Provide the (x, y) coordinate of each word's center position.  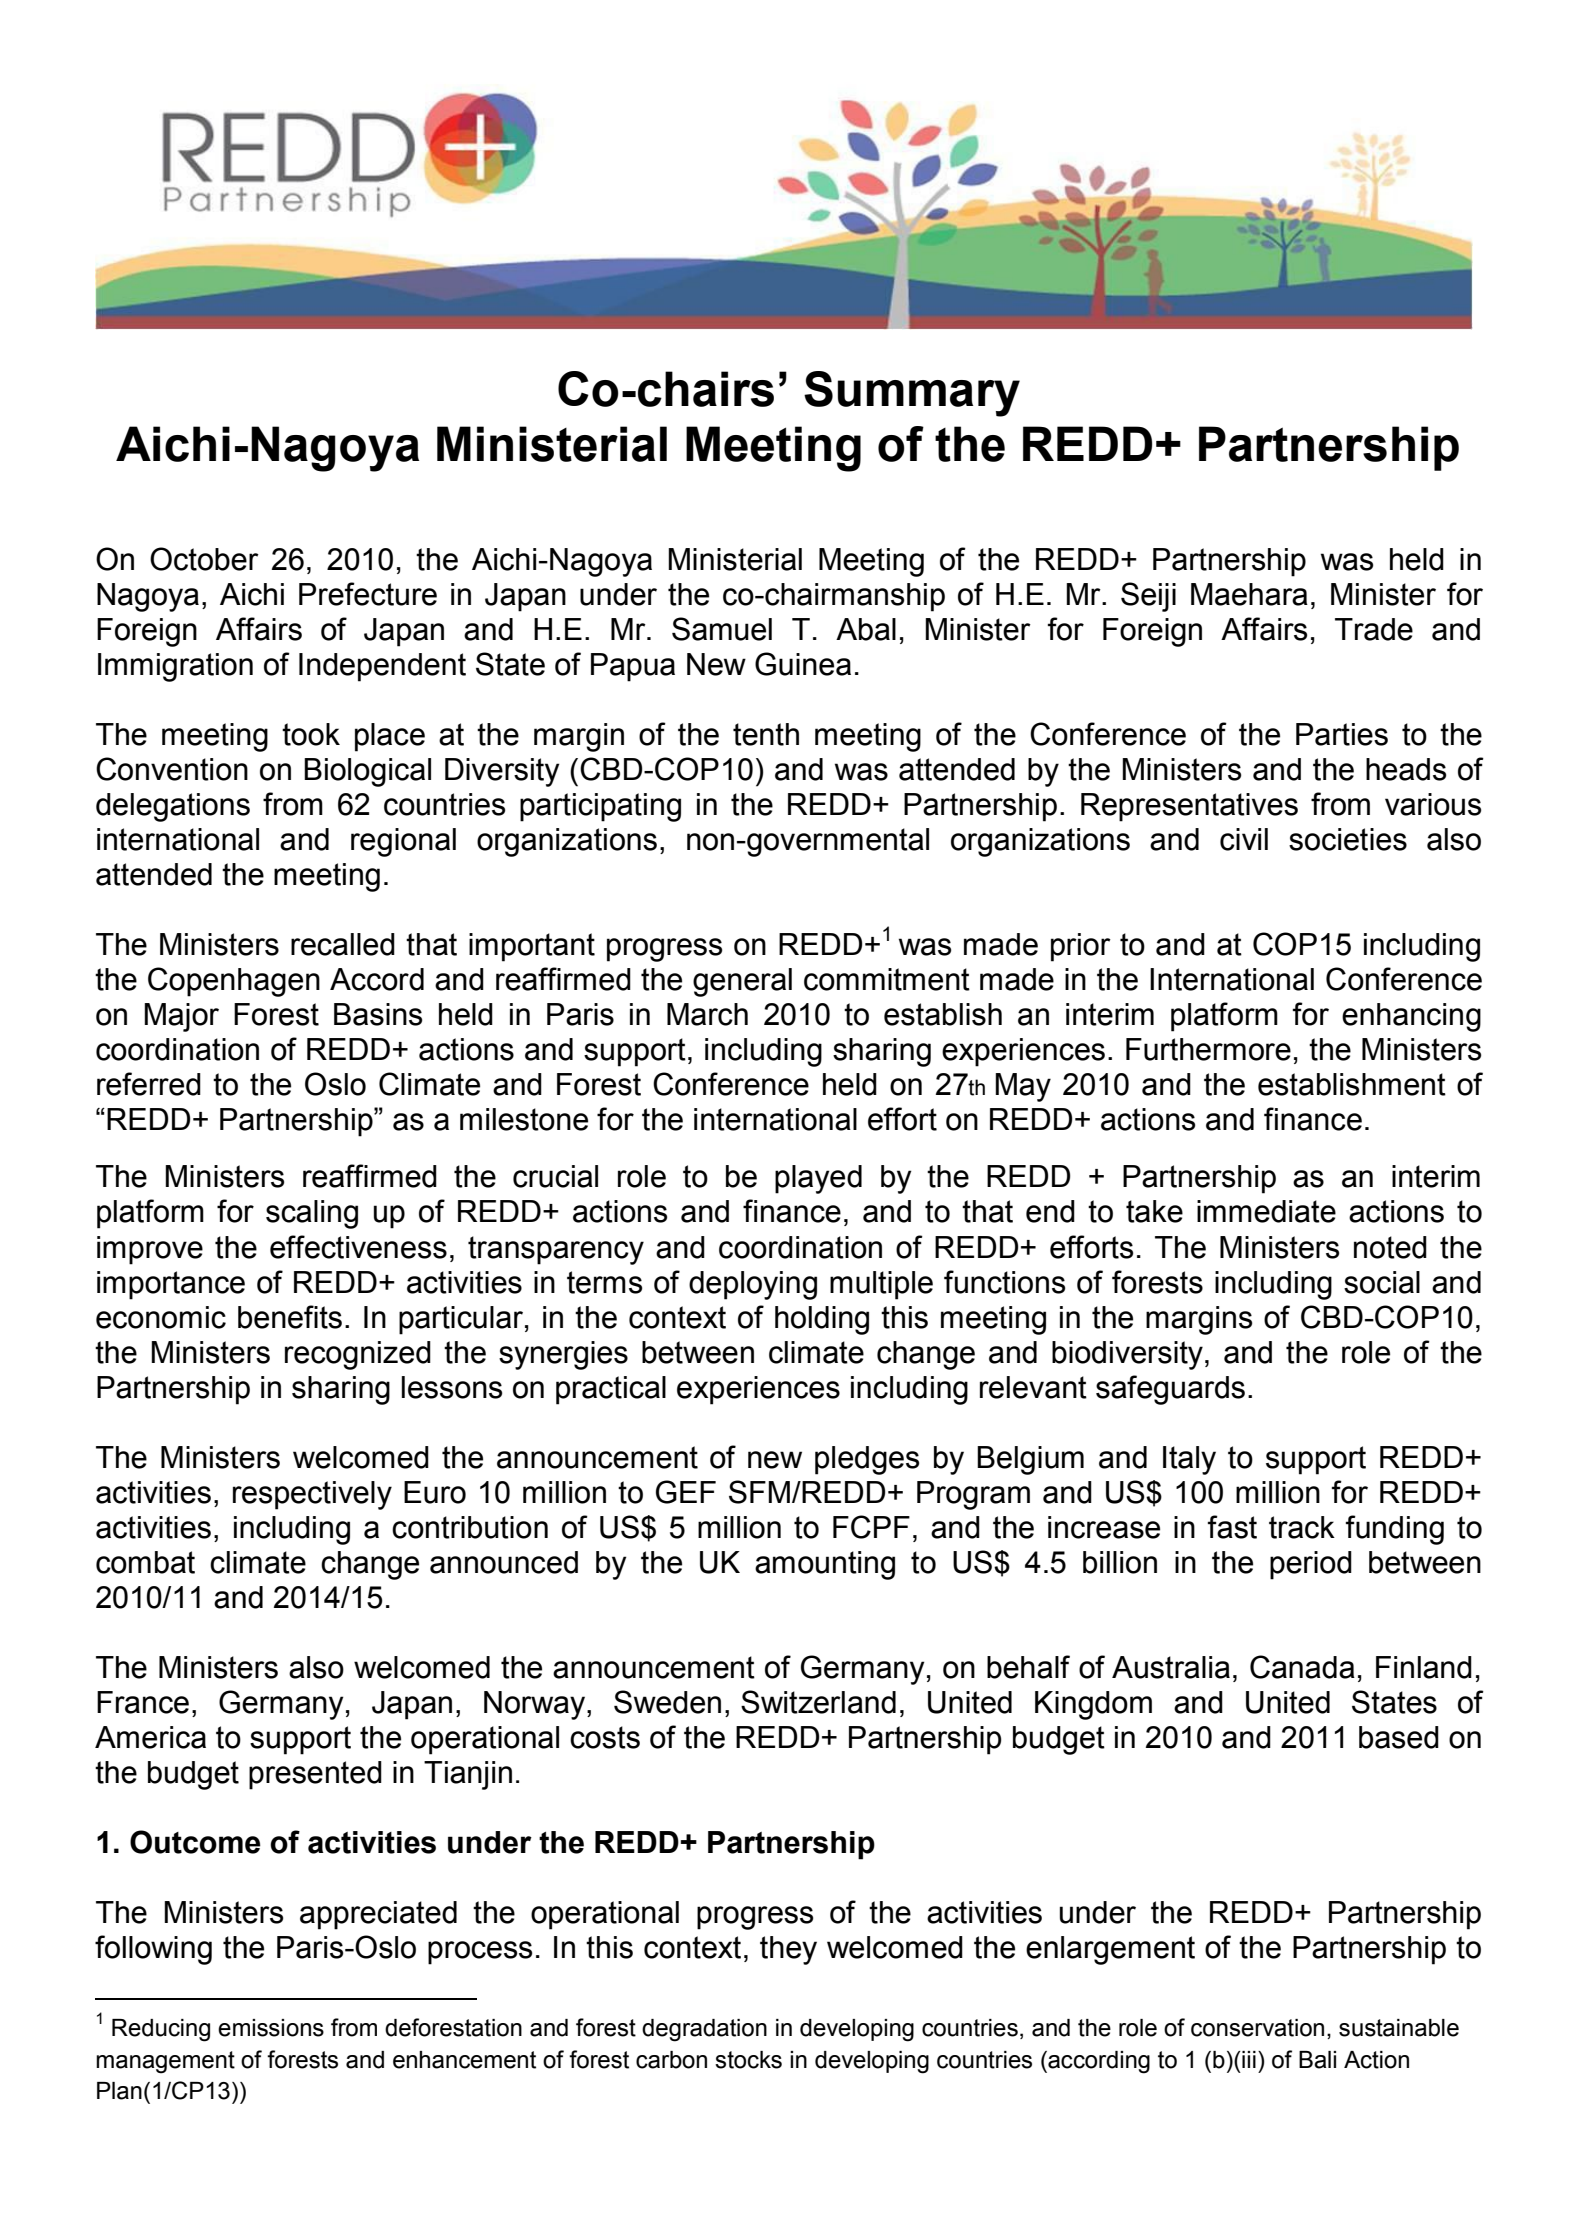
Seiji (1148, 597)
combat (145, 1562)
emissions (271, 2028)
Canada (1302, 1667)
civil (1244, 839)
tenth (766, 734)
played (818, 1179)
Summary (912, 394)
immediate (1266, 1211)
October (204, 559)
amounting (825, 1565)
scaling (312, 1214)
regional (403, 842)
